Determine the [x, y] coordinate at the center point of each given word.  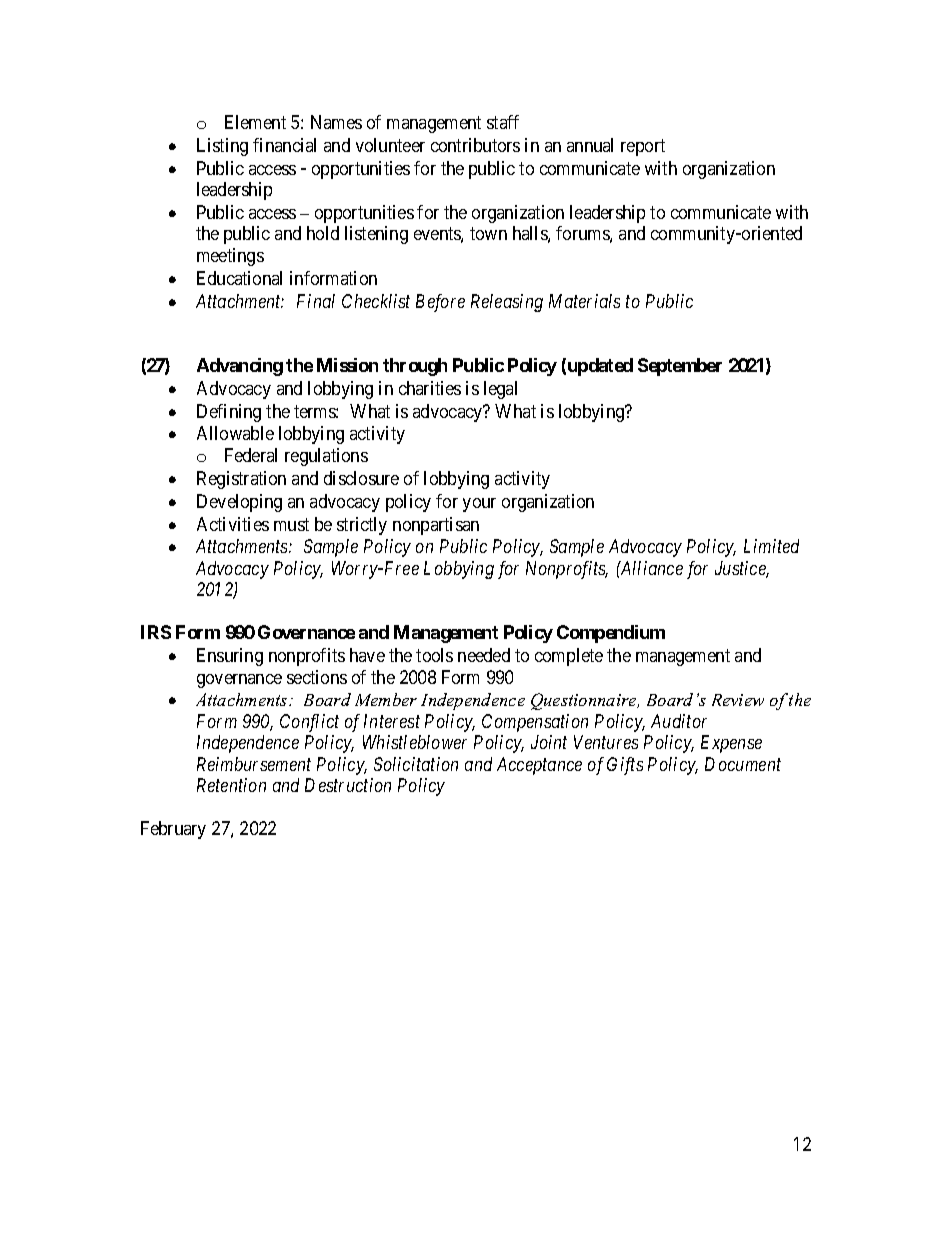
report [643, 147]
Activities [233, 524]
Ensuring [230, 657]
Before [440, 303]
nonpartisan [436, 526]
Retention [231, 785]
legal [500, 390]
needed [484, 655]
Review [738, 700]
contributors [475, 145]
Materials [584, 301]
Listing [222, 147]
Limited [771, 546]
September [680, 367]
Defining [229, 413]
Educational [239, 278]
